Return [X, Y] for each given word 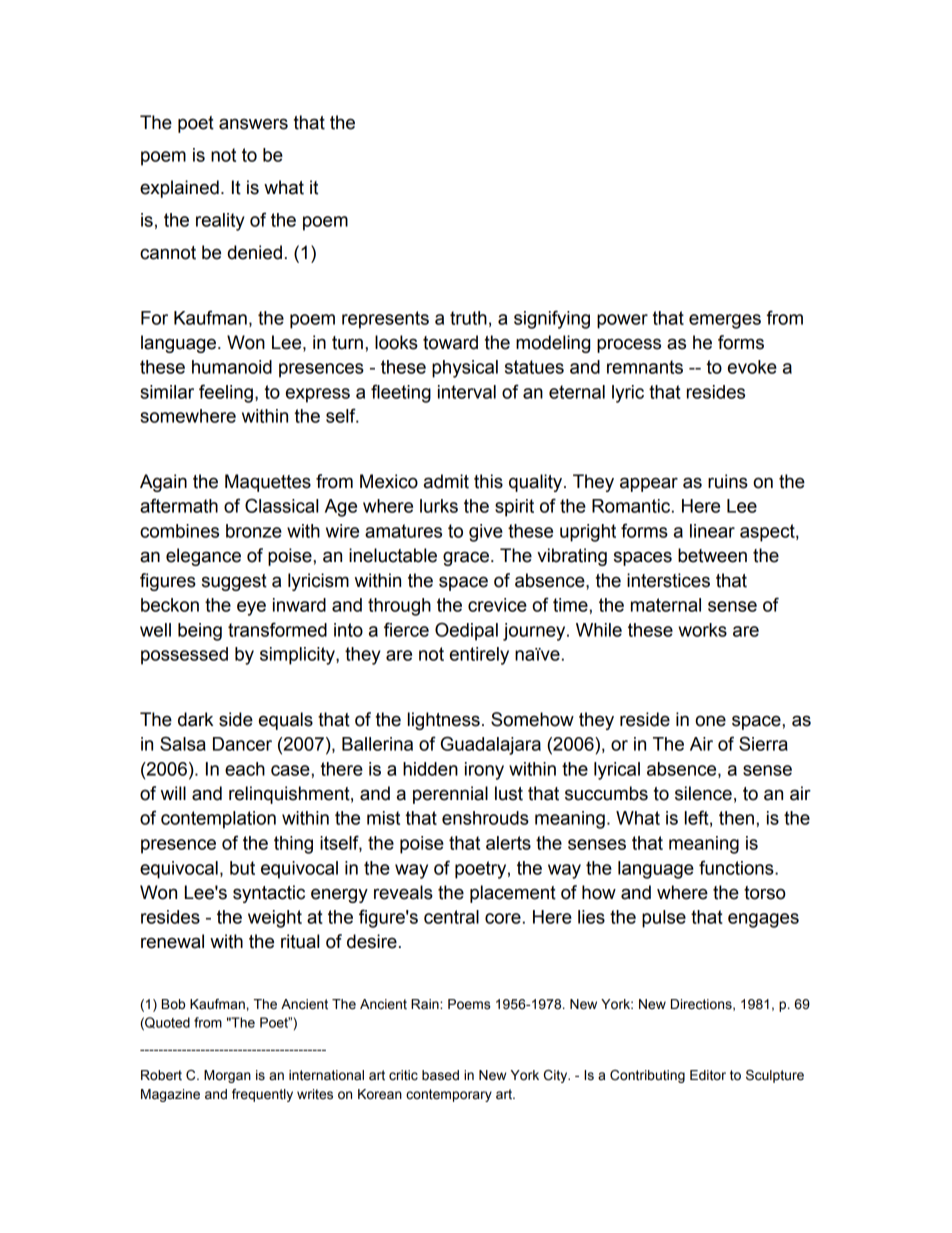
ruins [728, 481]
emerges [725, 321]
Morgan [227, 1076]
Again [163, 483]
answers [253, 124]
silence [703, 793]
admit [446, 481]
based [440, 1075]
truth [468, 318]
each [245, 769]
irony [484, 771]
